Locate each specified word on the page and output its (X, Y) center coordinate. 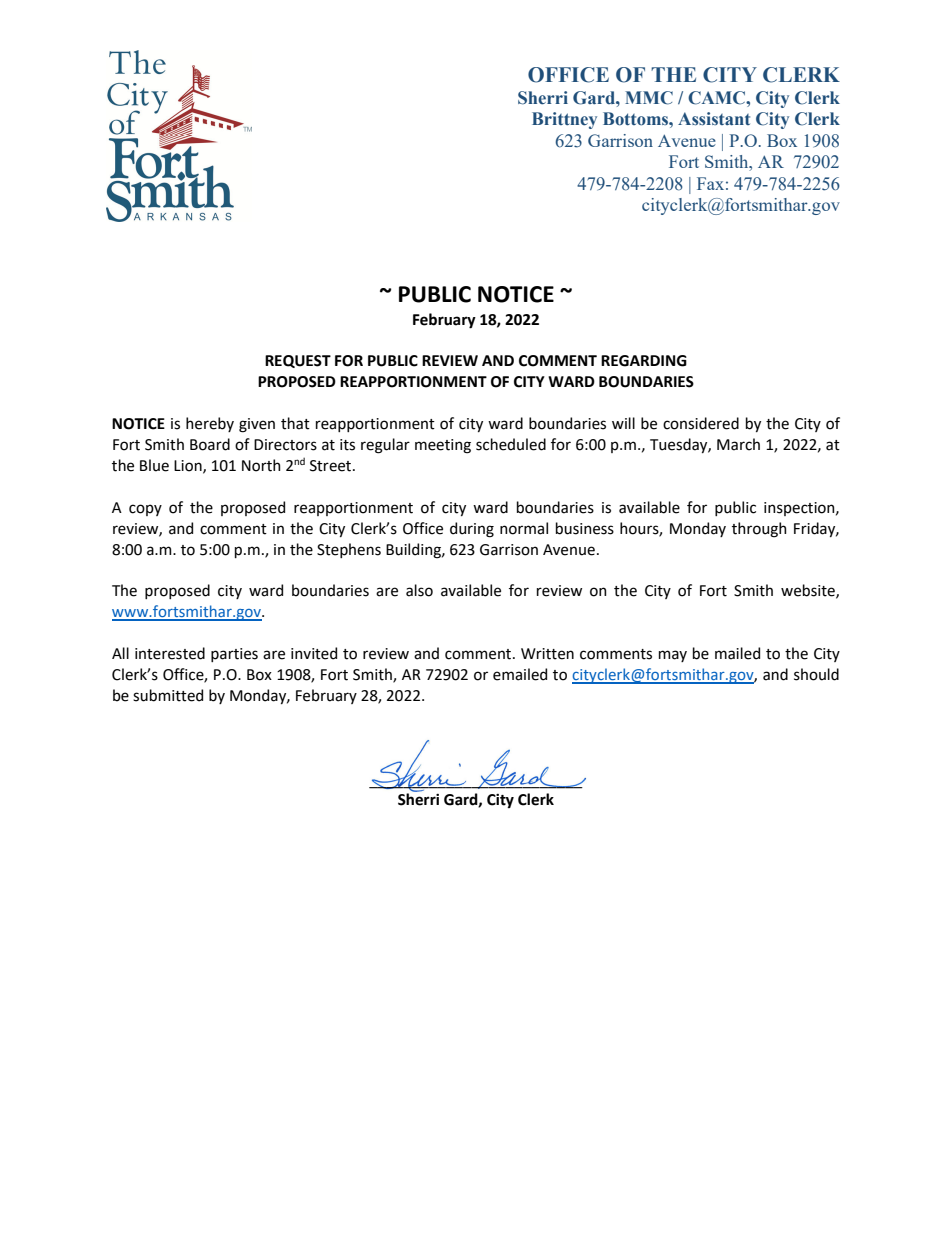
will (623, 423)
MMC (649, 98)
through (759, 530)
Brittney (564, 120)
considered (701, 423)
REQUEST (298, 361)
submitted (168, 695)
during (472, 530)
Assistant (714, 119)
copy (145, 510)
